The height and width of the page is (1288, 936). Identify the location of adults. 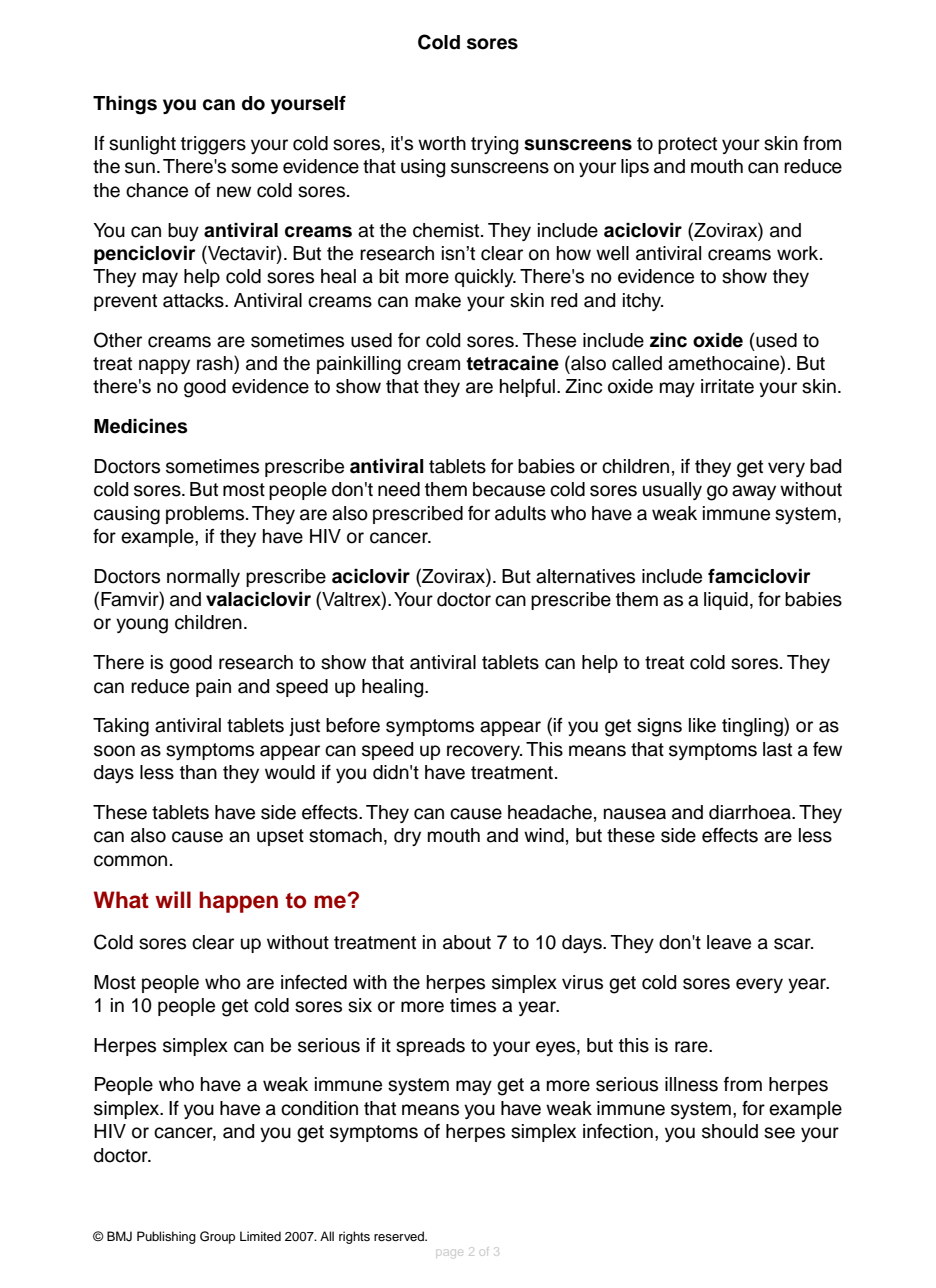
(520, 513).
